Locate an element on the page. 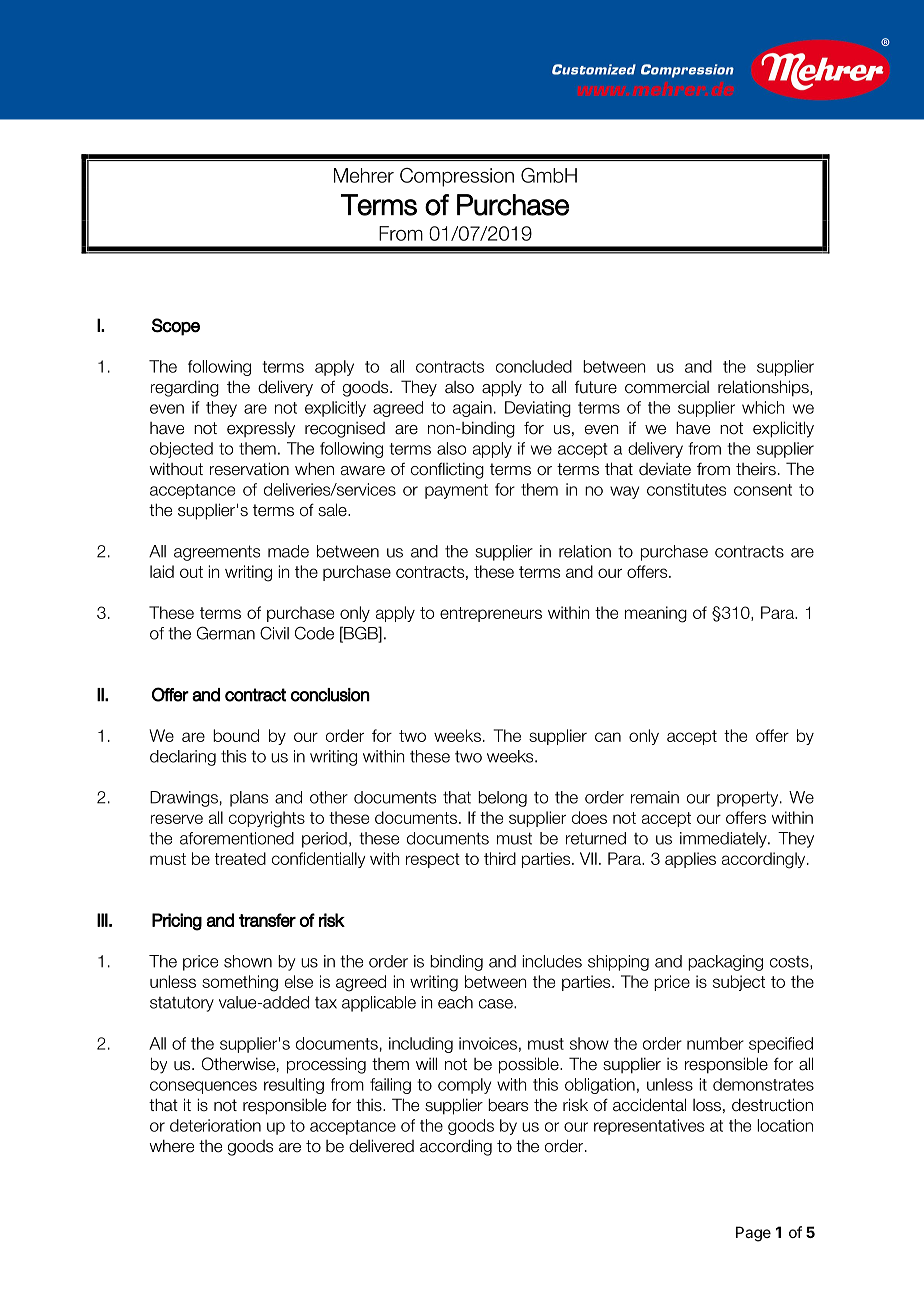 This page has height=1308, width=924. Scope is located at coordinates (176, 327).
